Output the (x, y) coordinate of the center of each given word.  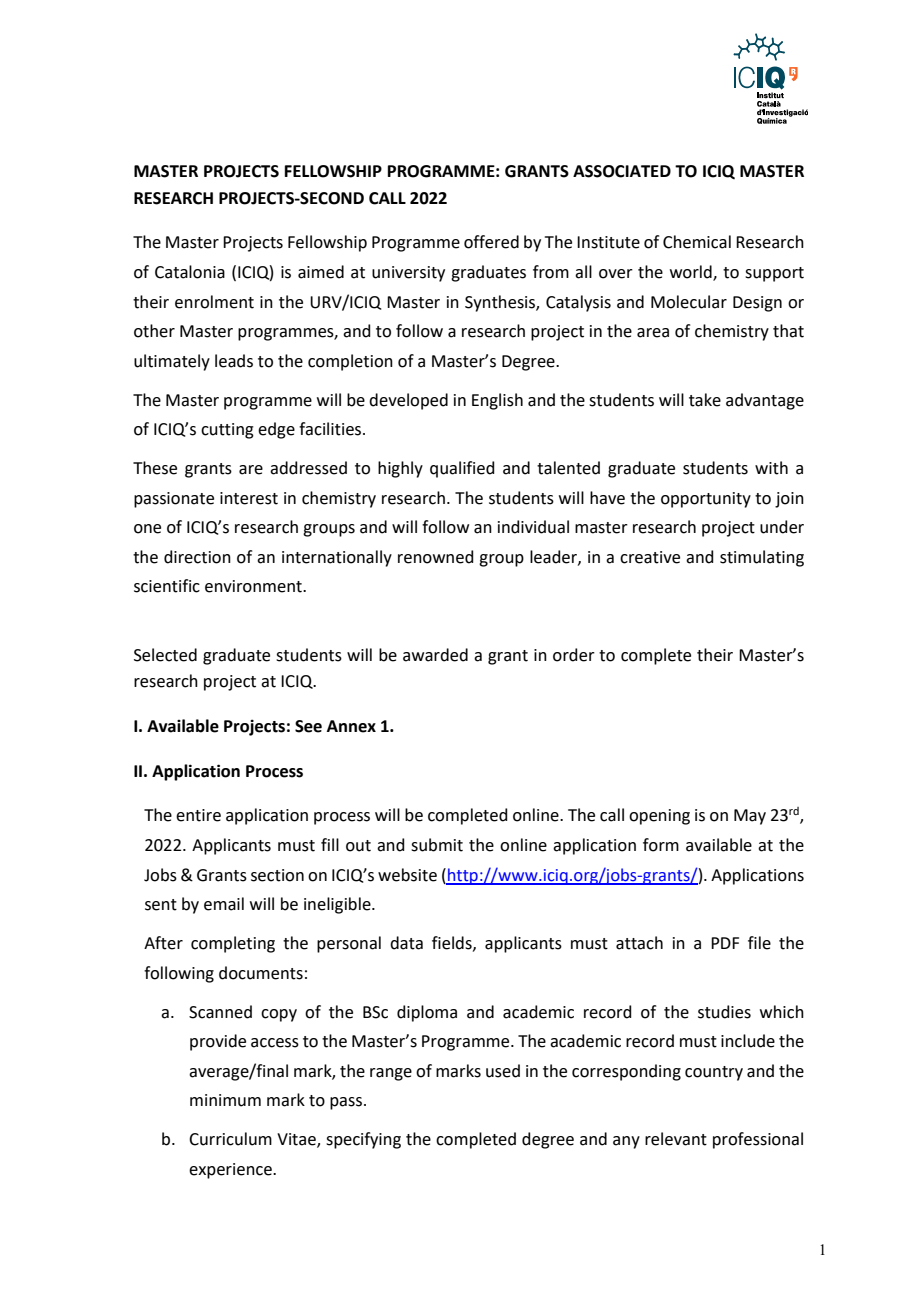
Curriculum (230, 1139)
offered (491, 242)
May (750, 817)
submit (437, 845)
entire (198, 815)
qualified (462, 469)
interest (249, 498)
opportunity (706, 500)
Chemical (697, 242)
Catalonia (190, 272)
